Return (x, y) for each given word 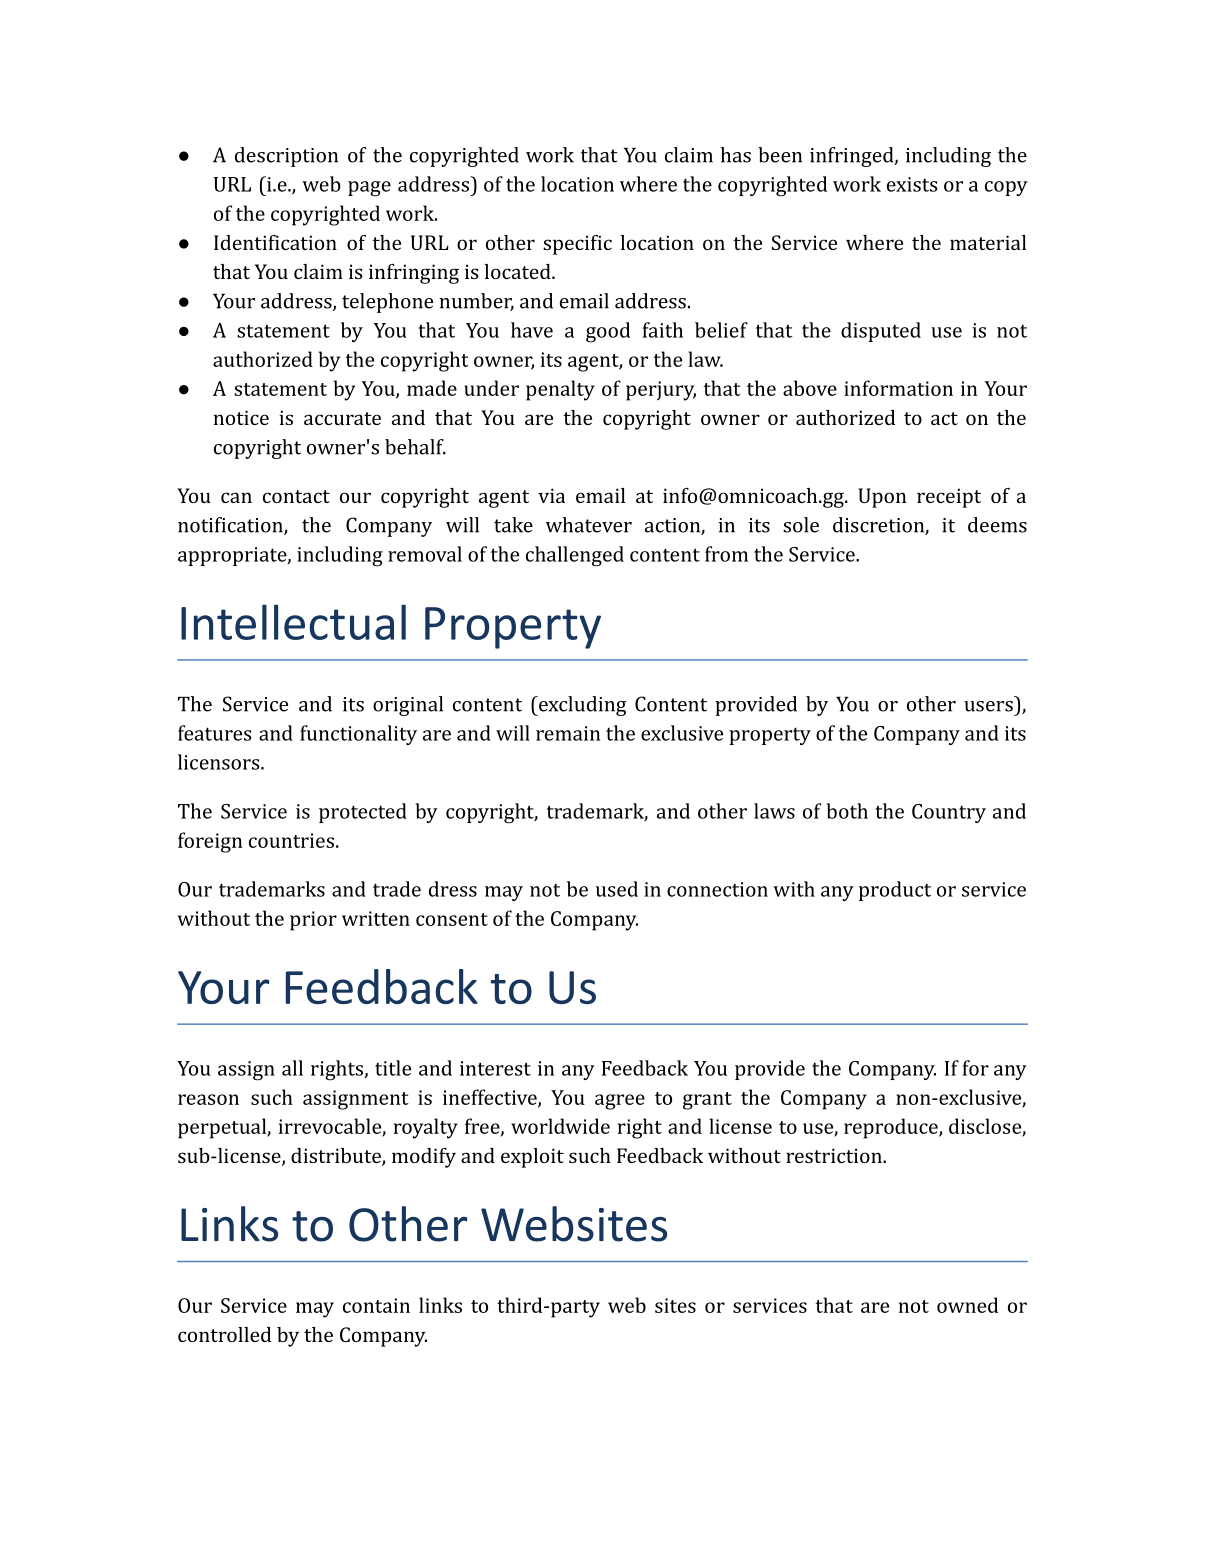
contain (376, 1305)
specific (577, 245)
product (895, 891)
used (617, 889)
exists (912, 184)
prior (313, 921)
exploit (532, 1158)
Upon (882, 498)
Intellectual (293, 622)
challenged (575, 556)
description (286, 157)
